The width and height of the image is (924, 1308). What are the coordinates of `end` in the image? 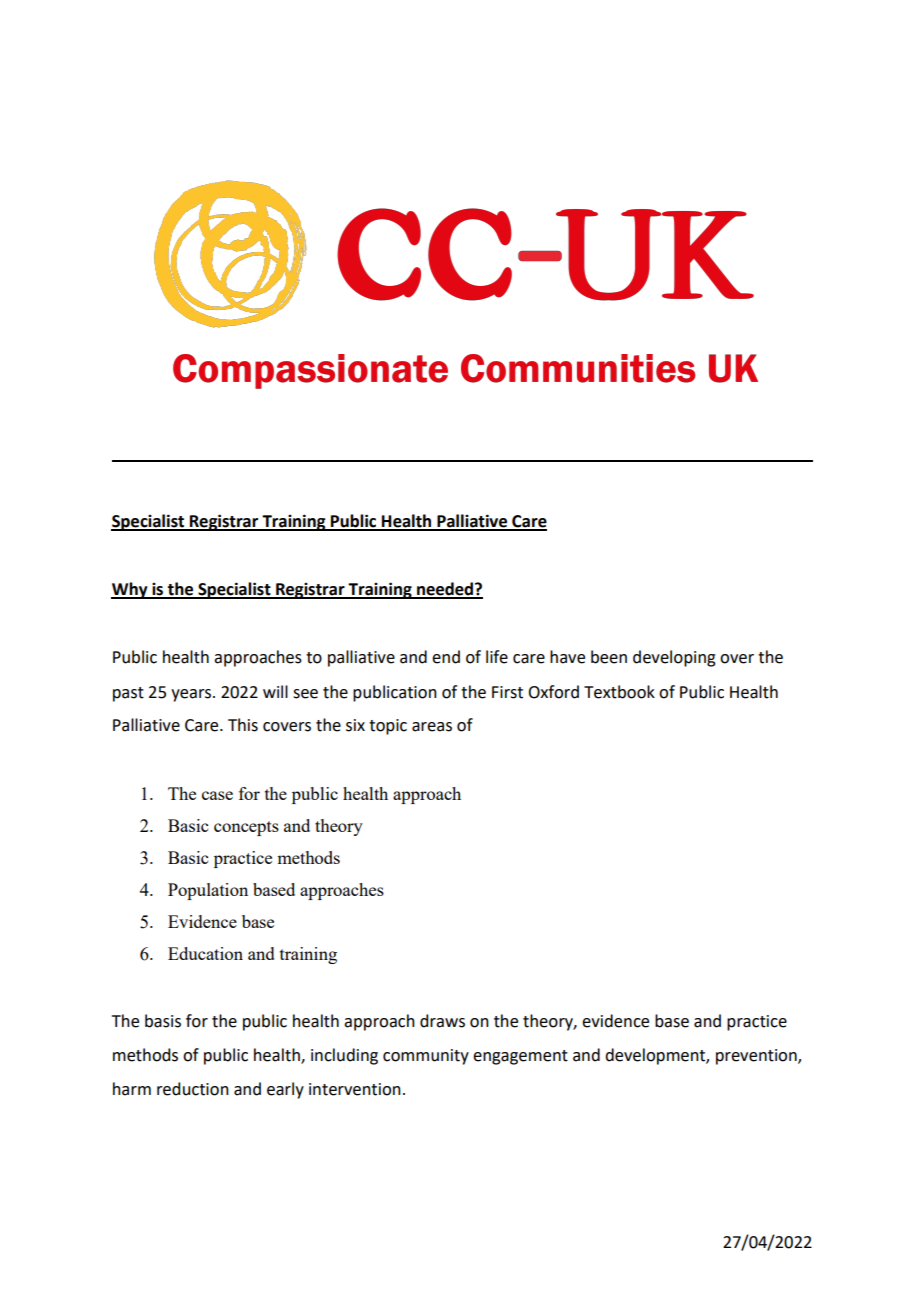 It's located at (446, 657).
